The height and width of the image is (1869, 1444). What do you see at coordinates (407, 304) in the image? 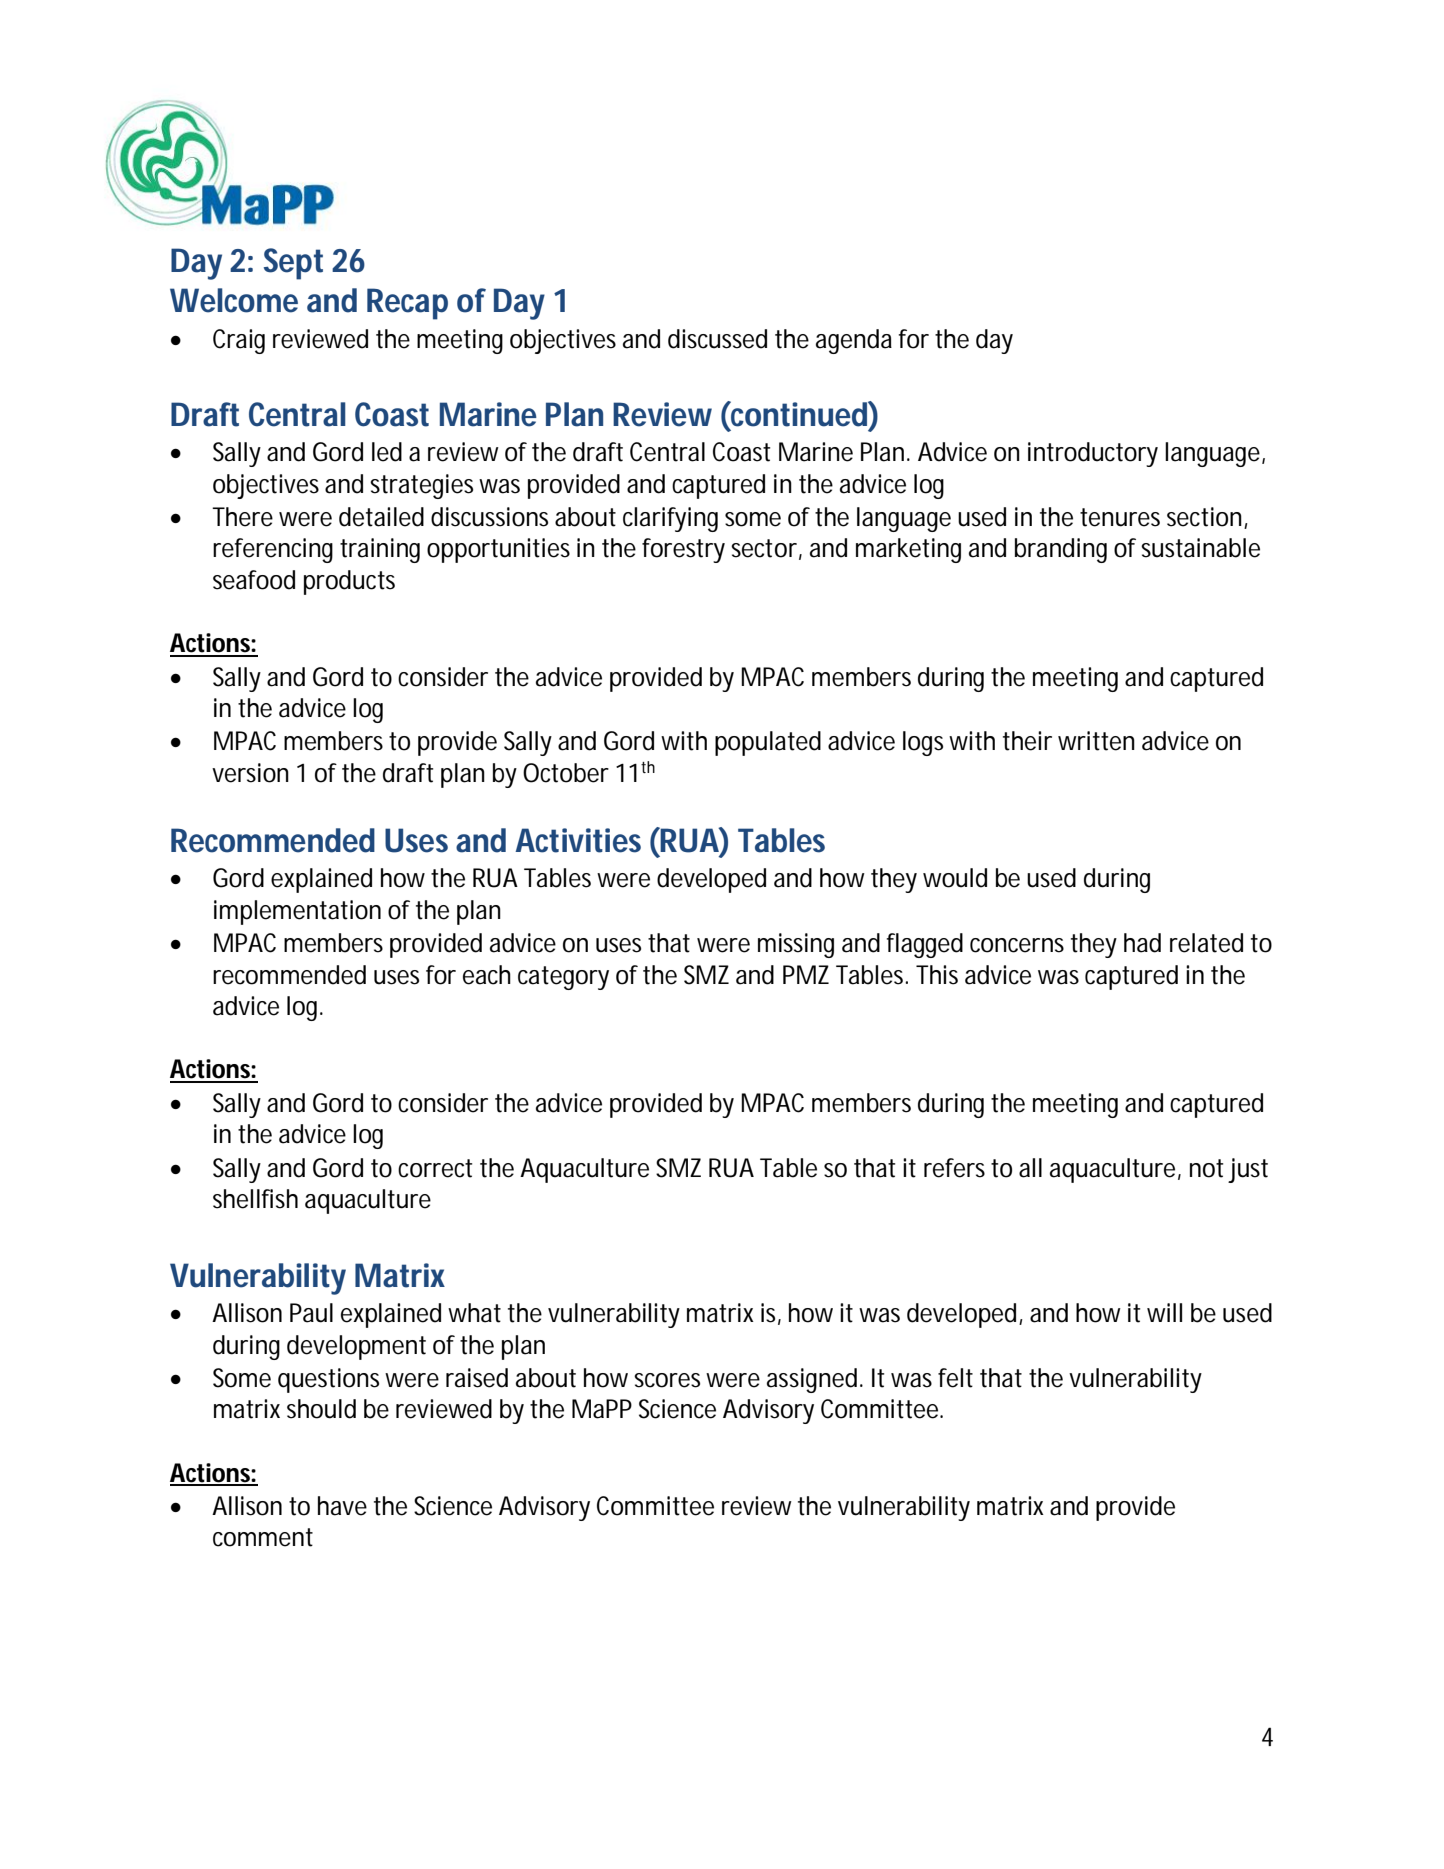
I see `Recap` at bounding box center [407, 304].
